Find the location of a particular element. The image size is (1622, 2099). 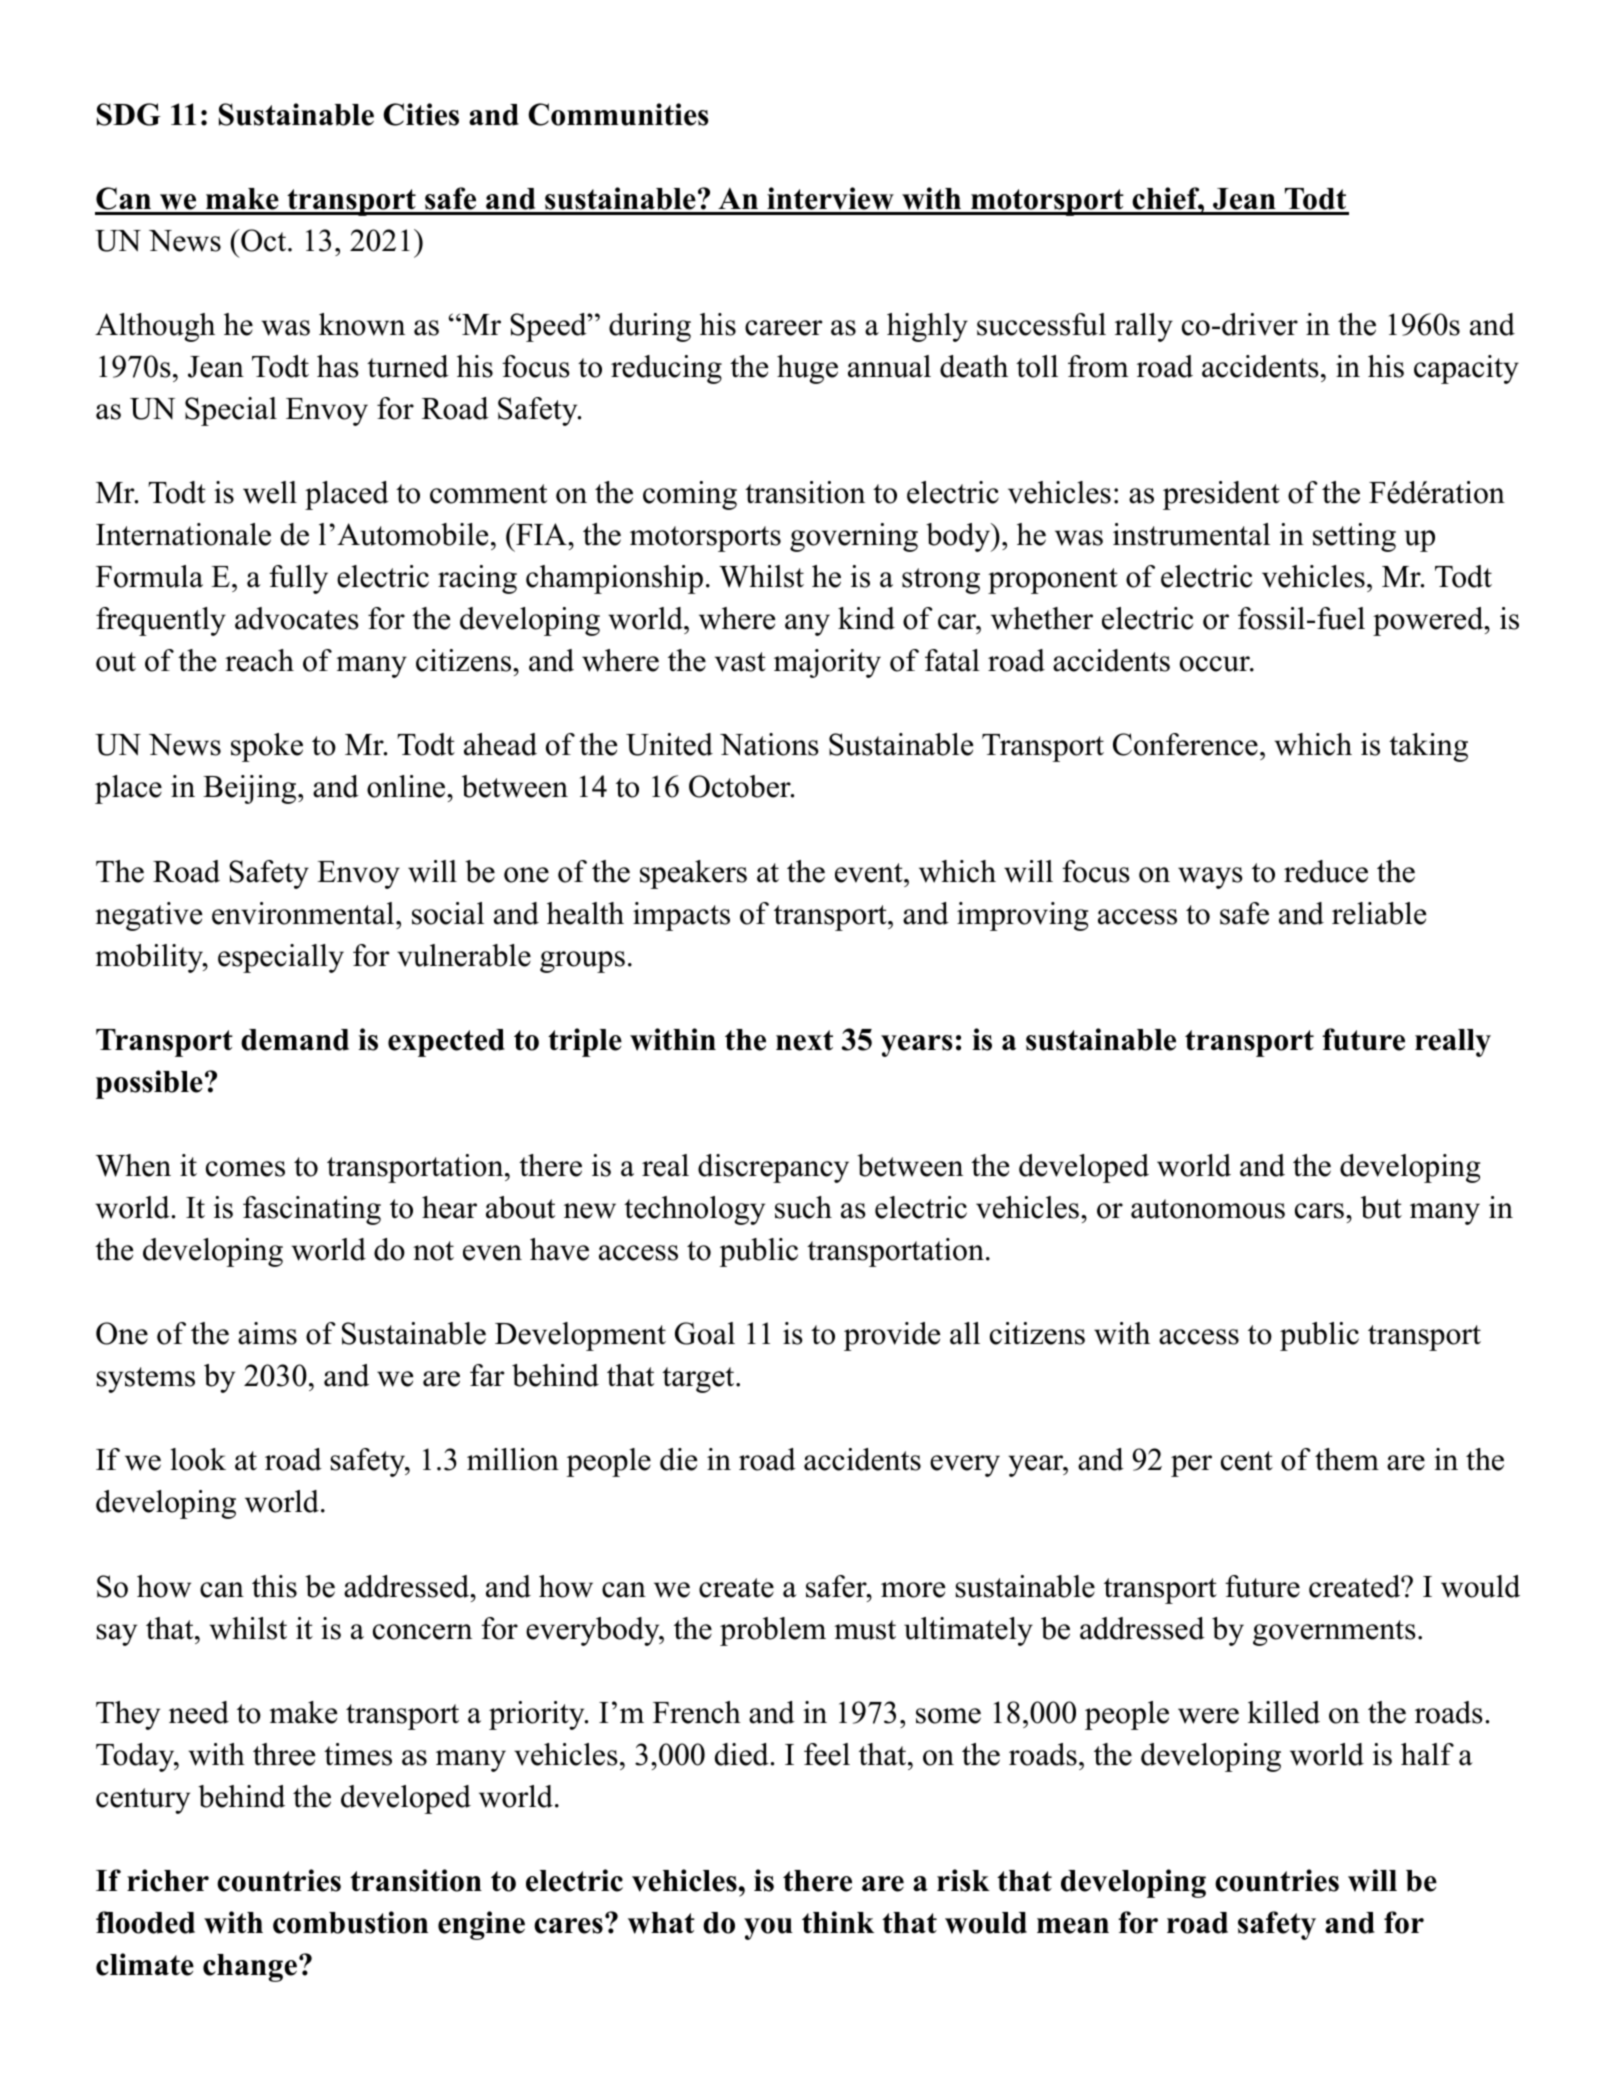

reduce is located at coordinates (1326, 871).
